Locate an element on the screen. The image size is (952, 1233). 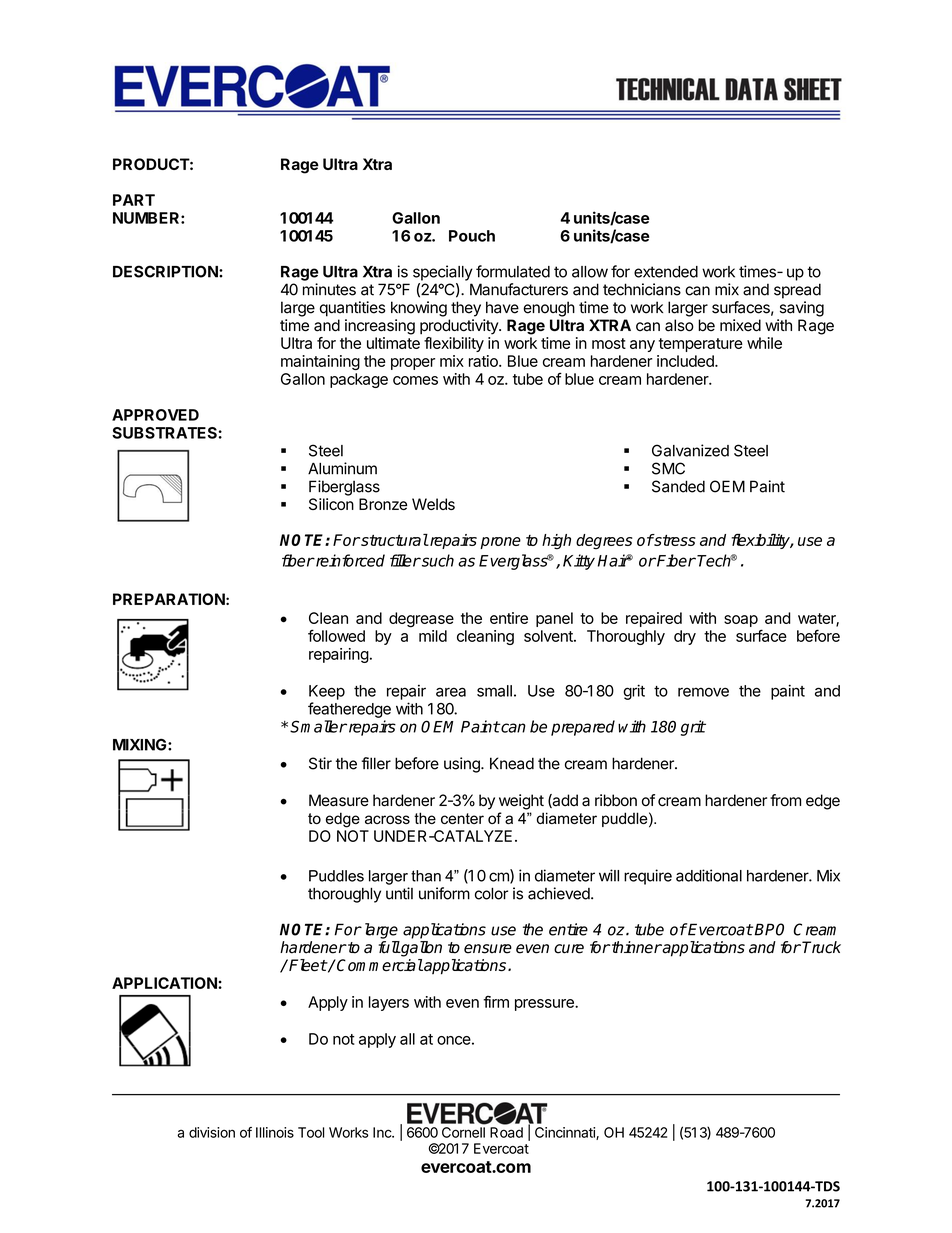
Measure is located at coordinates (339, 800).
